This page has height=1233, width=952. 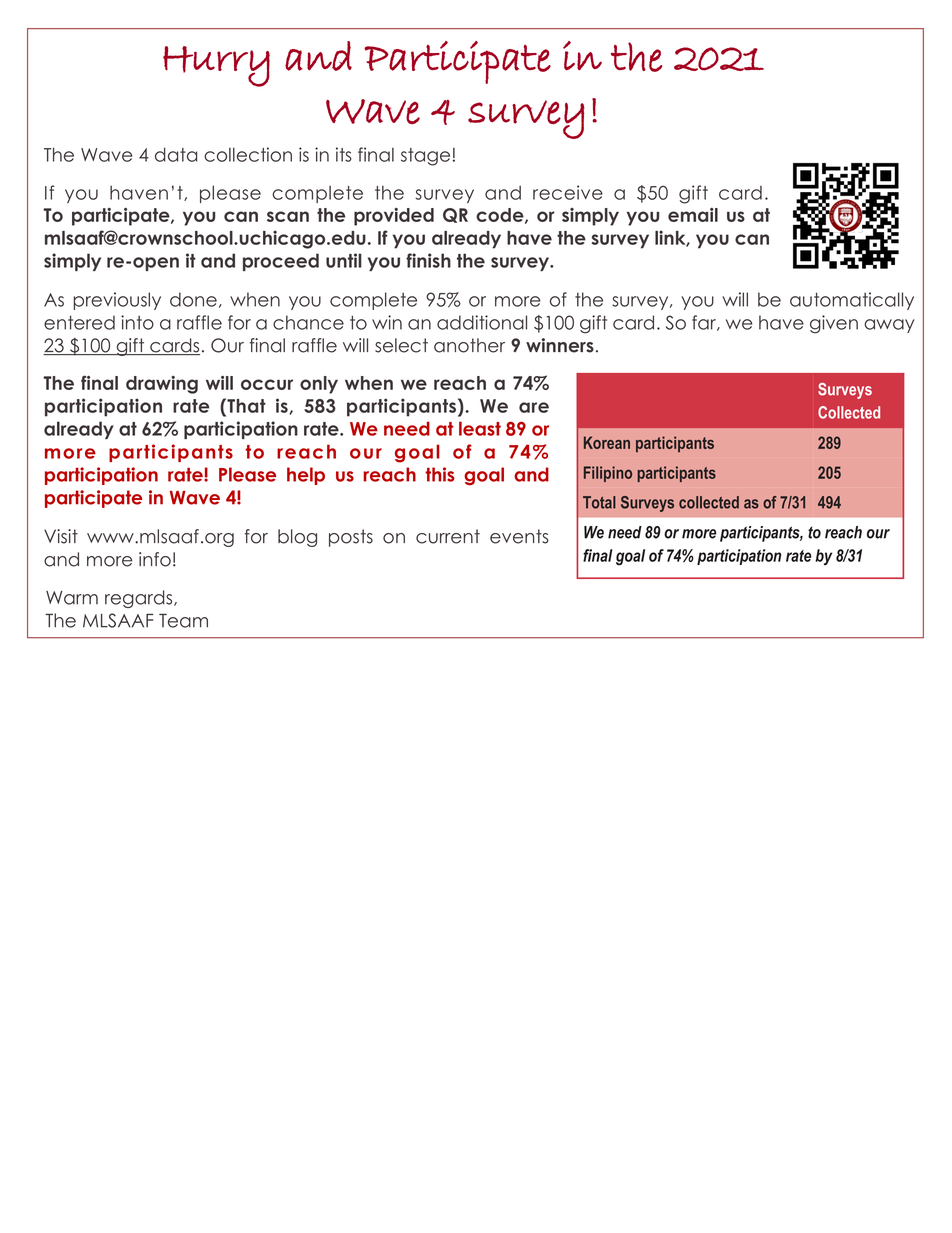 I want to click on given, so click(x=834, y=324).
